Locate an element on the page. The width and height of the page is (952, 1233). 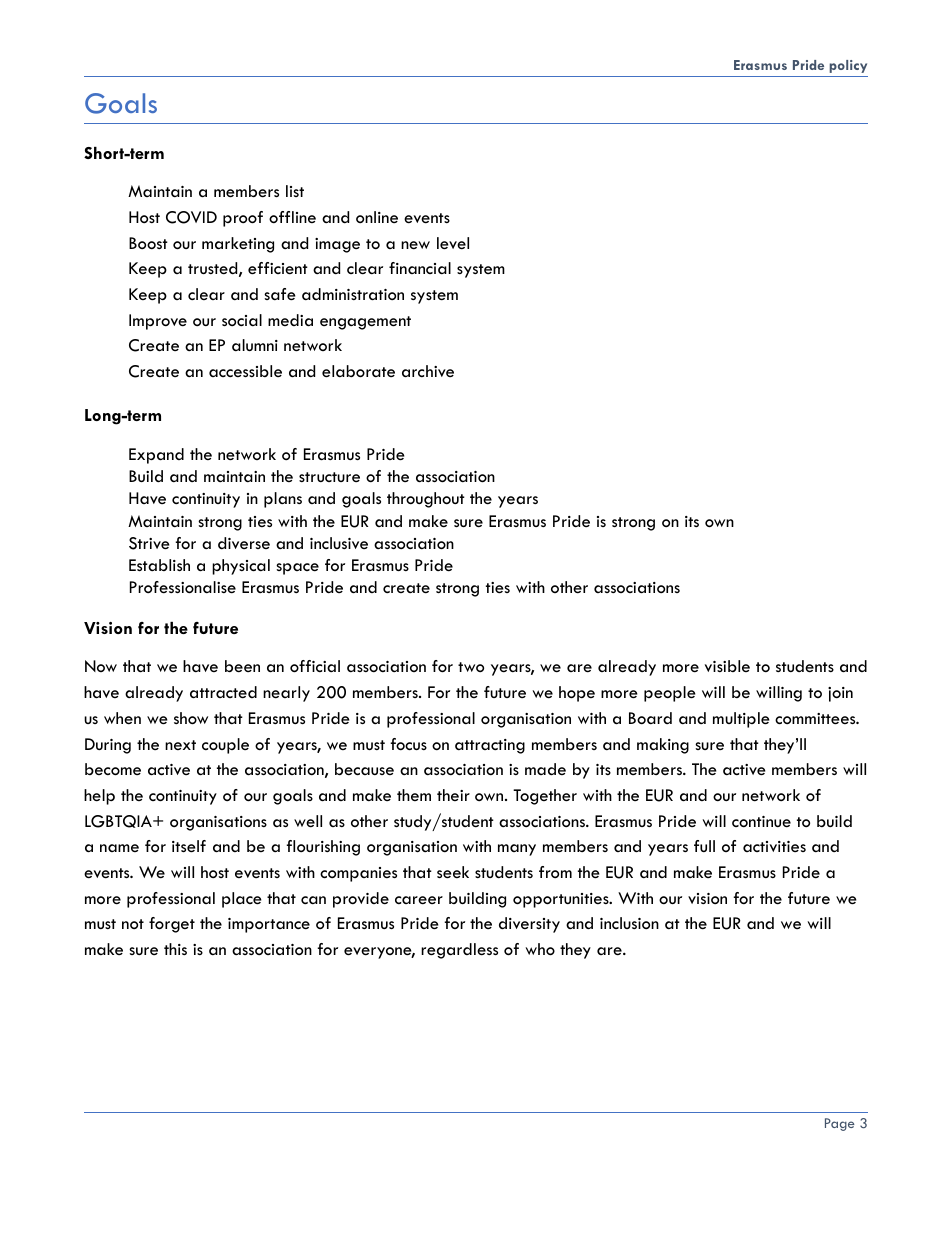
multiple is located at coordinates (741, 720).
